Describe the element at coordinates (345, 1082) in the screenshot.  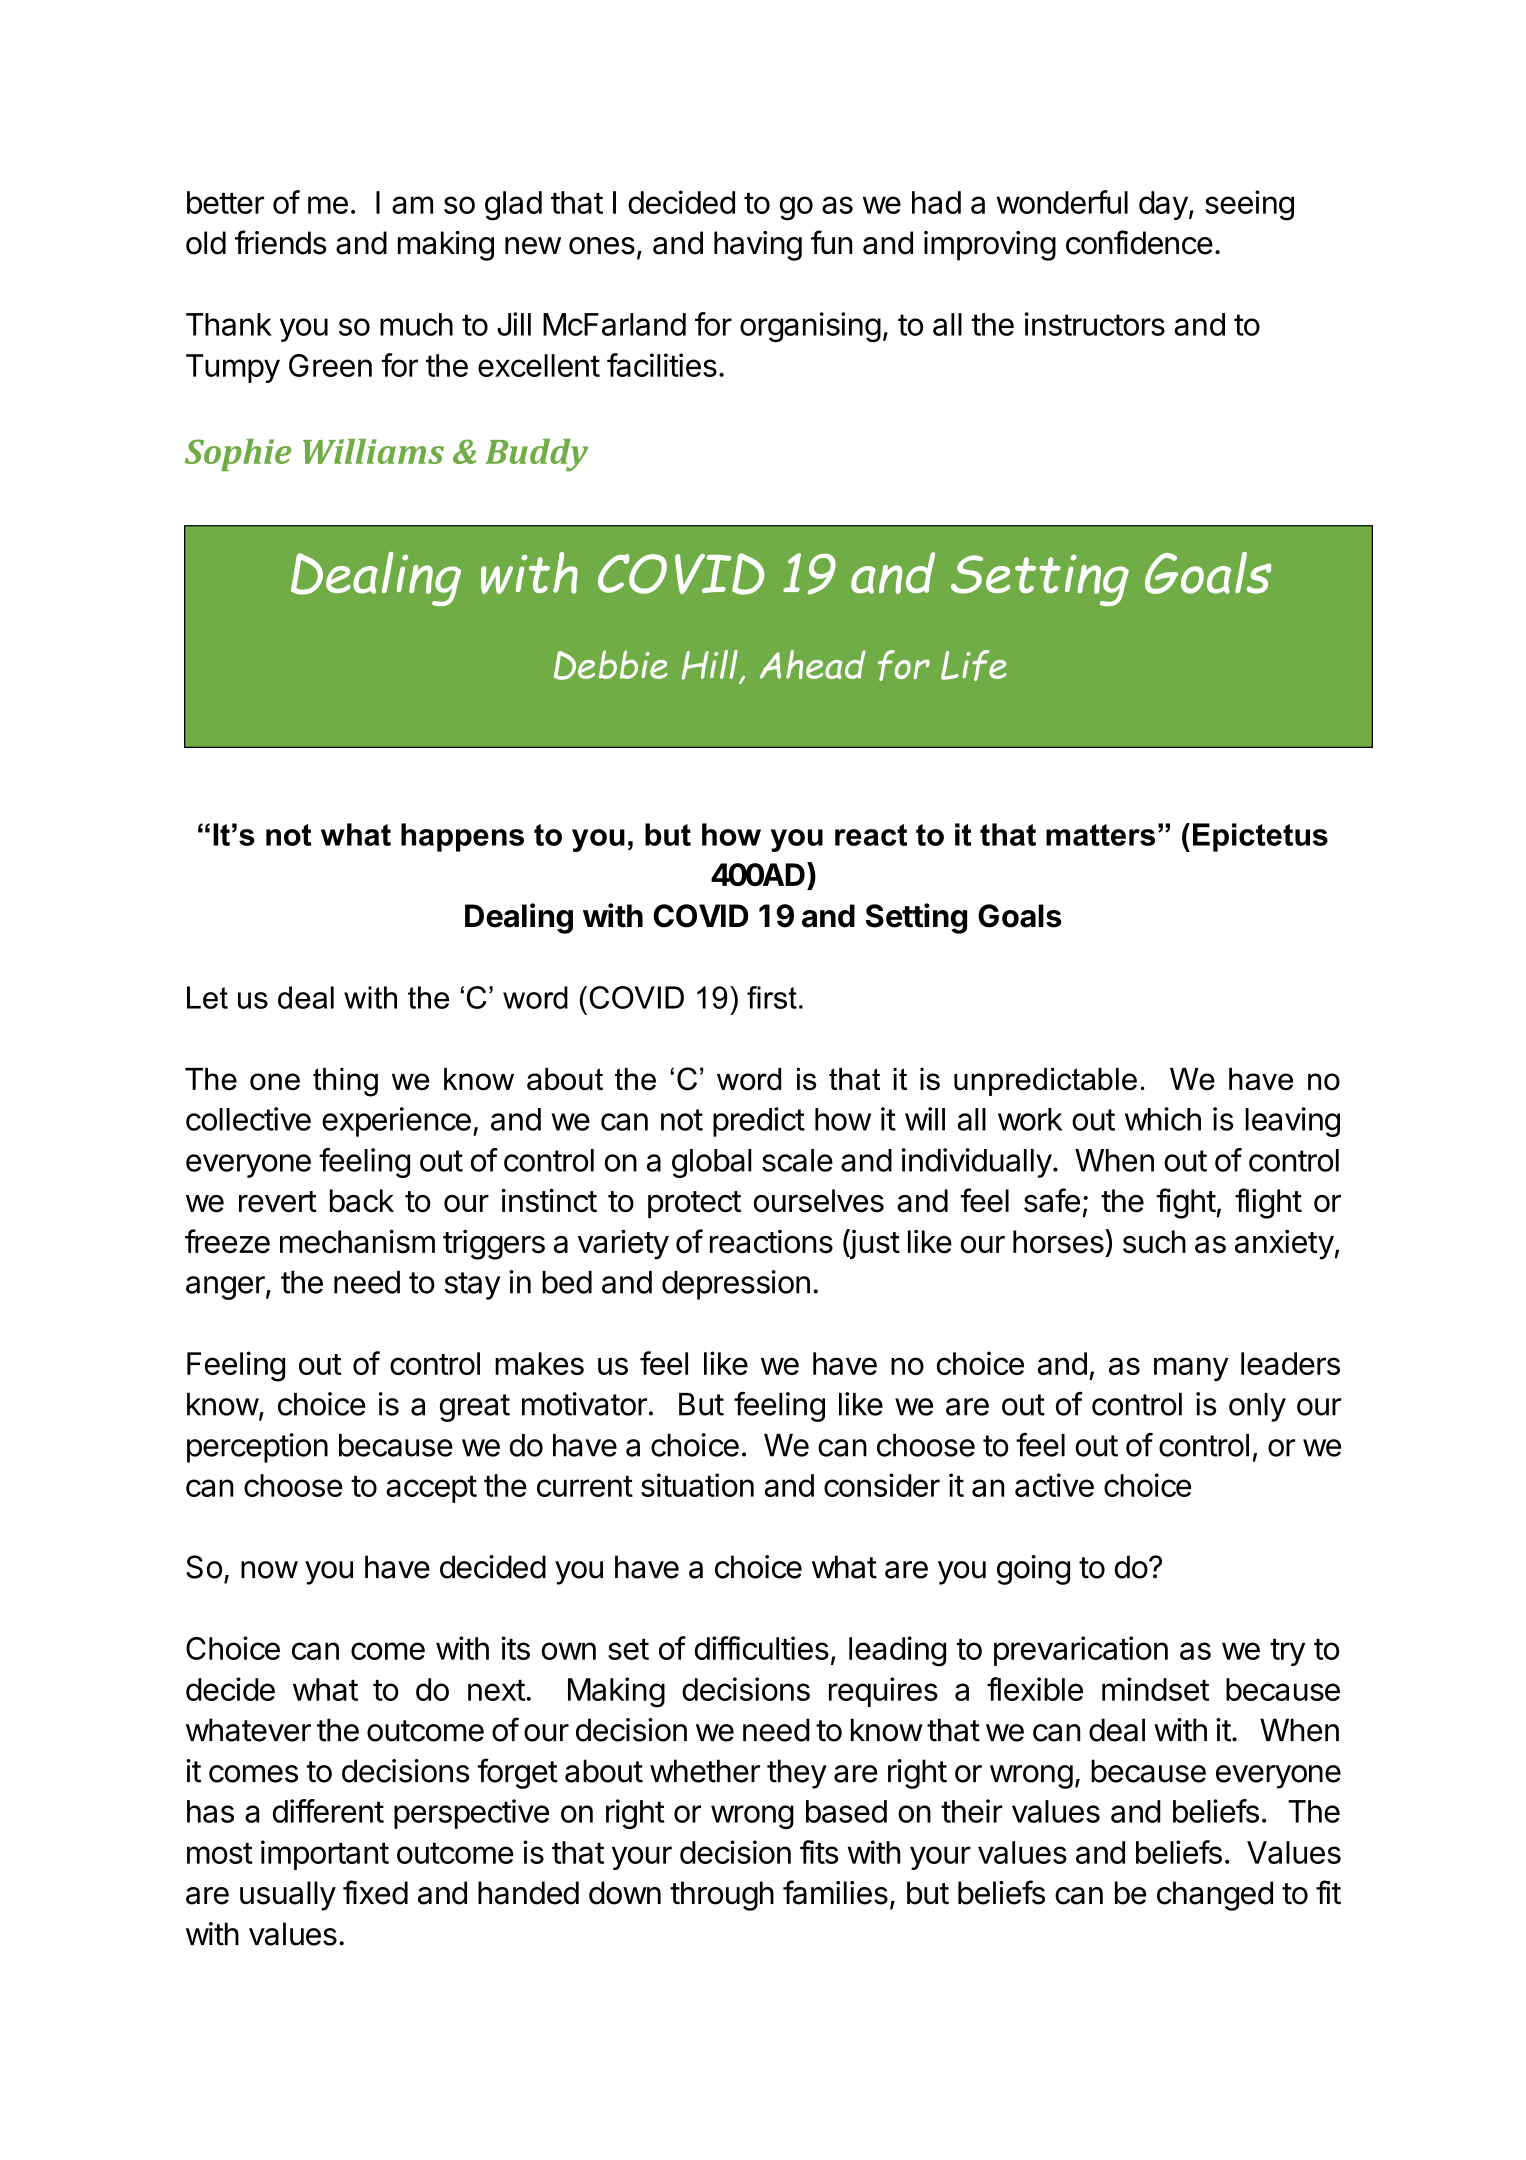
I see `thing` at that location.
